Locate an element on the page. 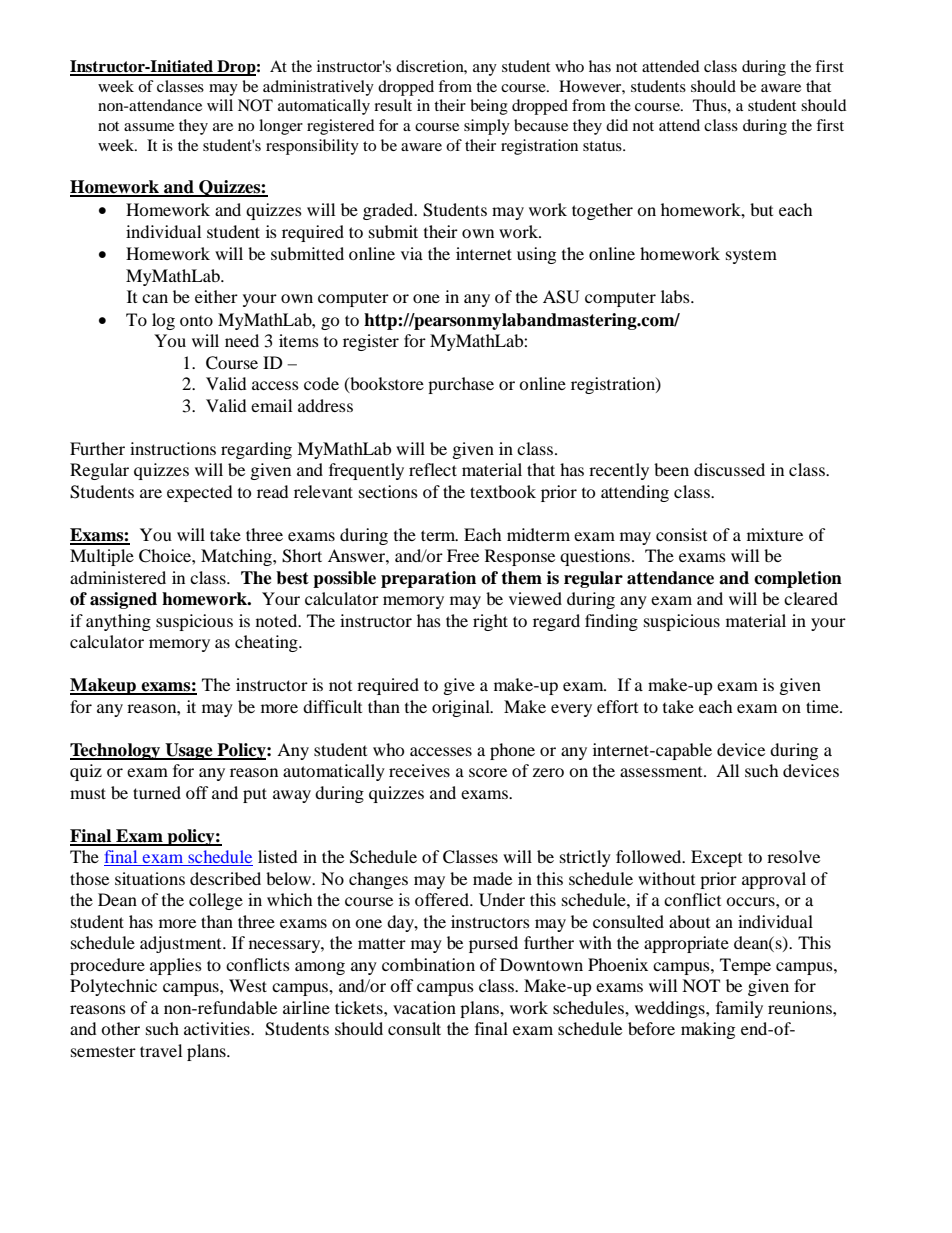  instructions is located at coordinates (173, 448).
